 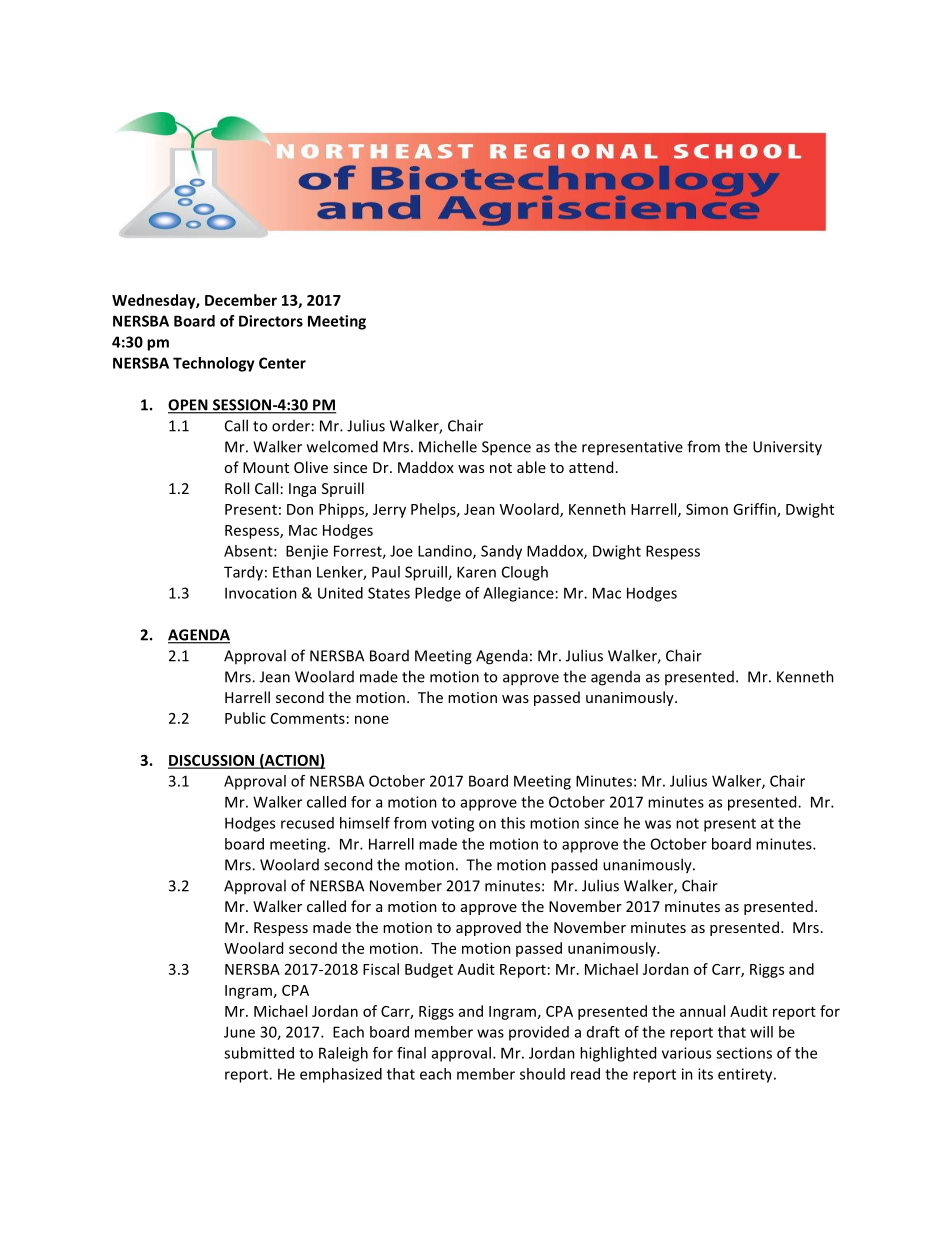 What do you see at coordinates (307, 823) in the document?
I see `recused` at bounding box center [307, 823].
